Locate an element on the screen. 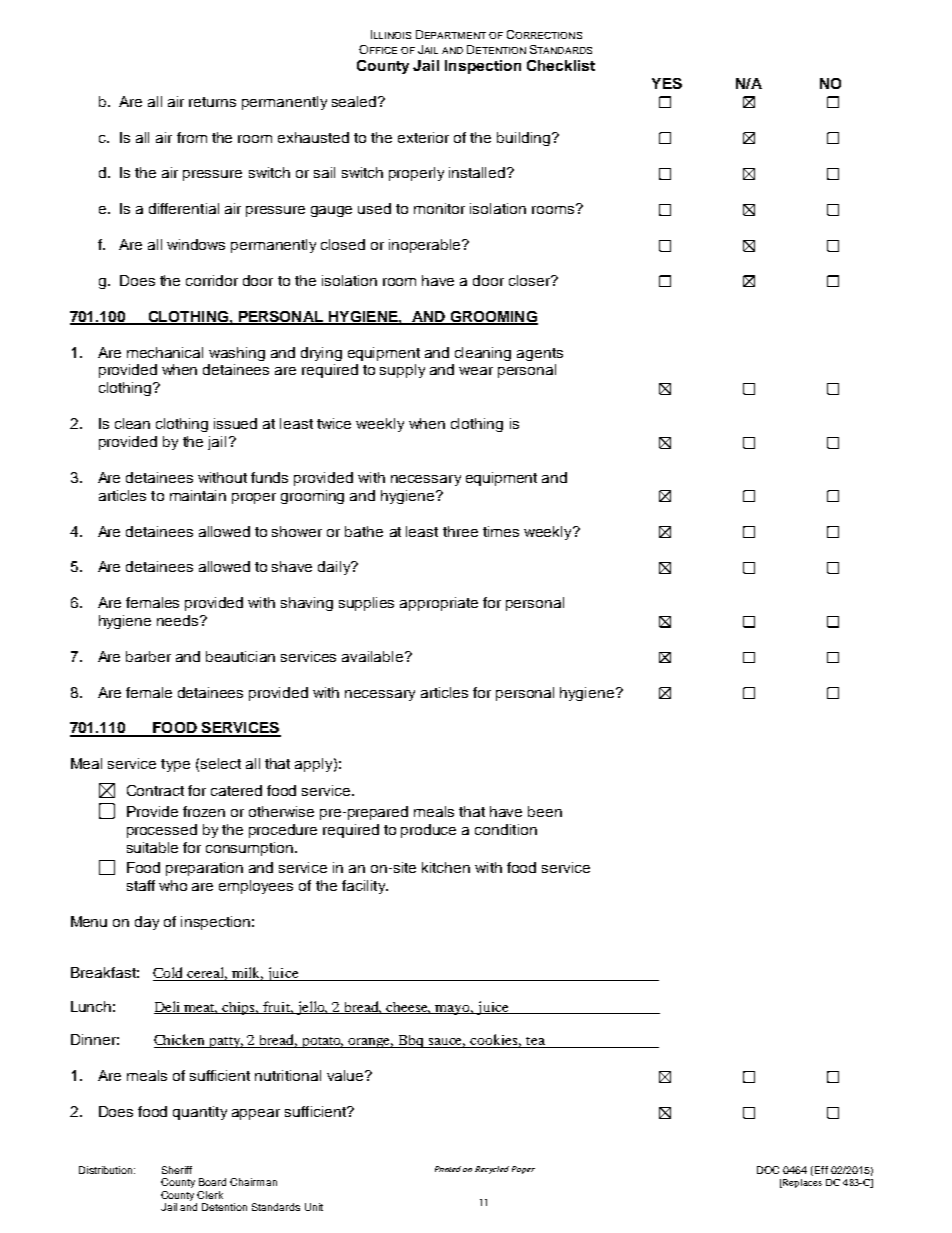 This screenshot has width=952, height=1233. exterior is located at coordinates (423, 137).
